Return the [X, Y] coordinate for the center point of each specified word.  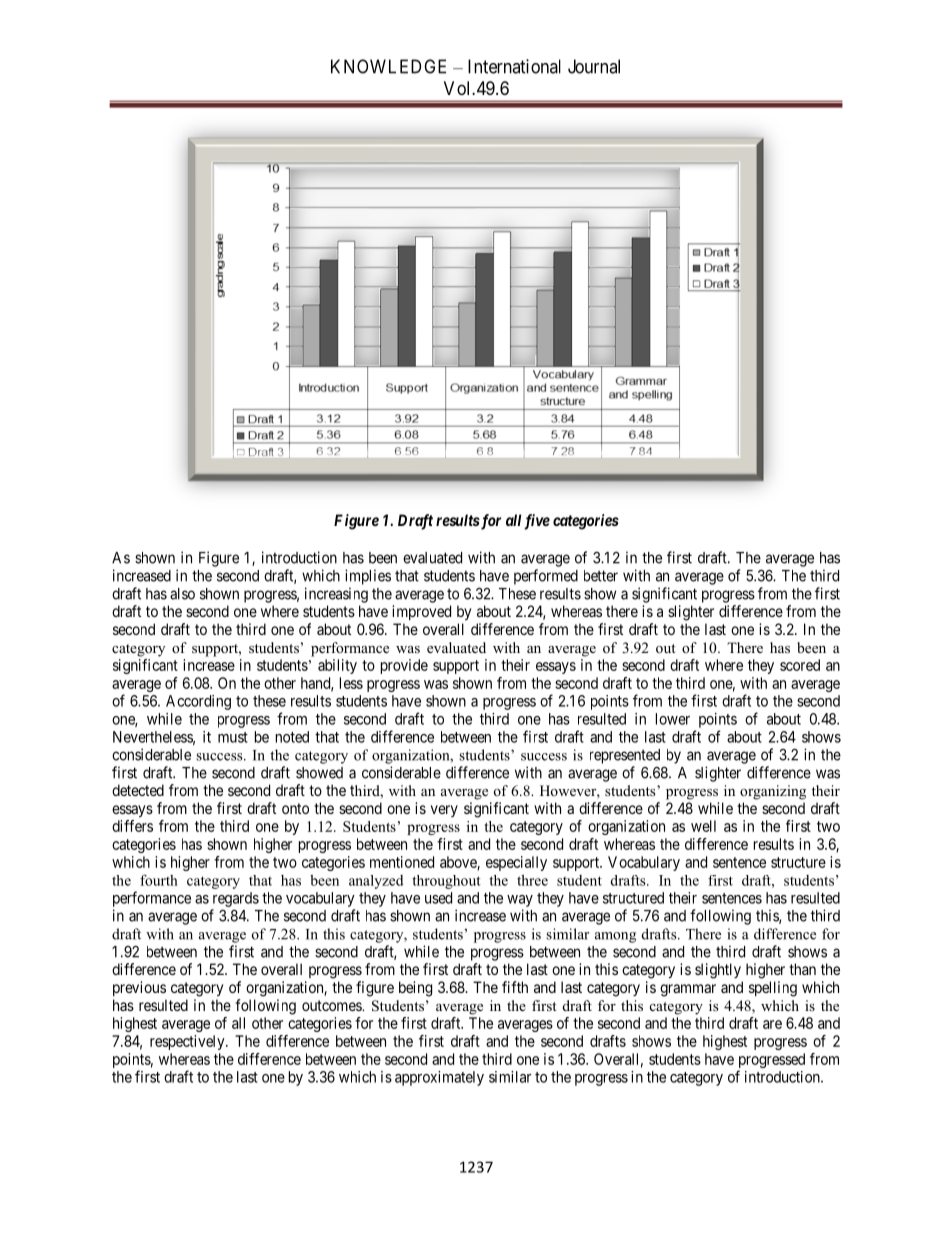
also [182, 594]
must [233, 737]
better [601, 576]
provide [404, 666]
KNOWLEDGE [388, 66]
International [514, 66]
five [537, 522]
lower [673, 719]
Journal [594, 66]
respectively [188, 1042]
